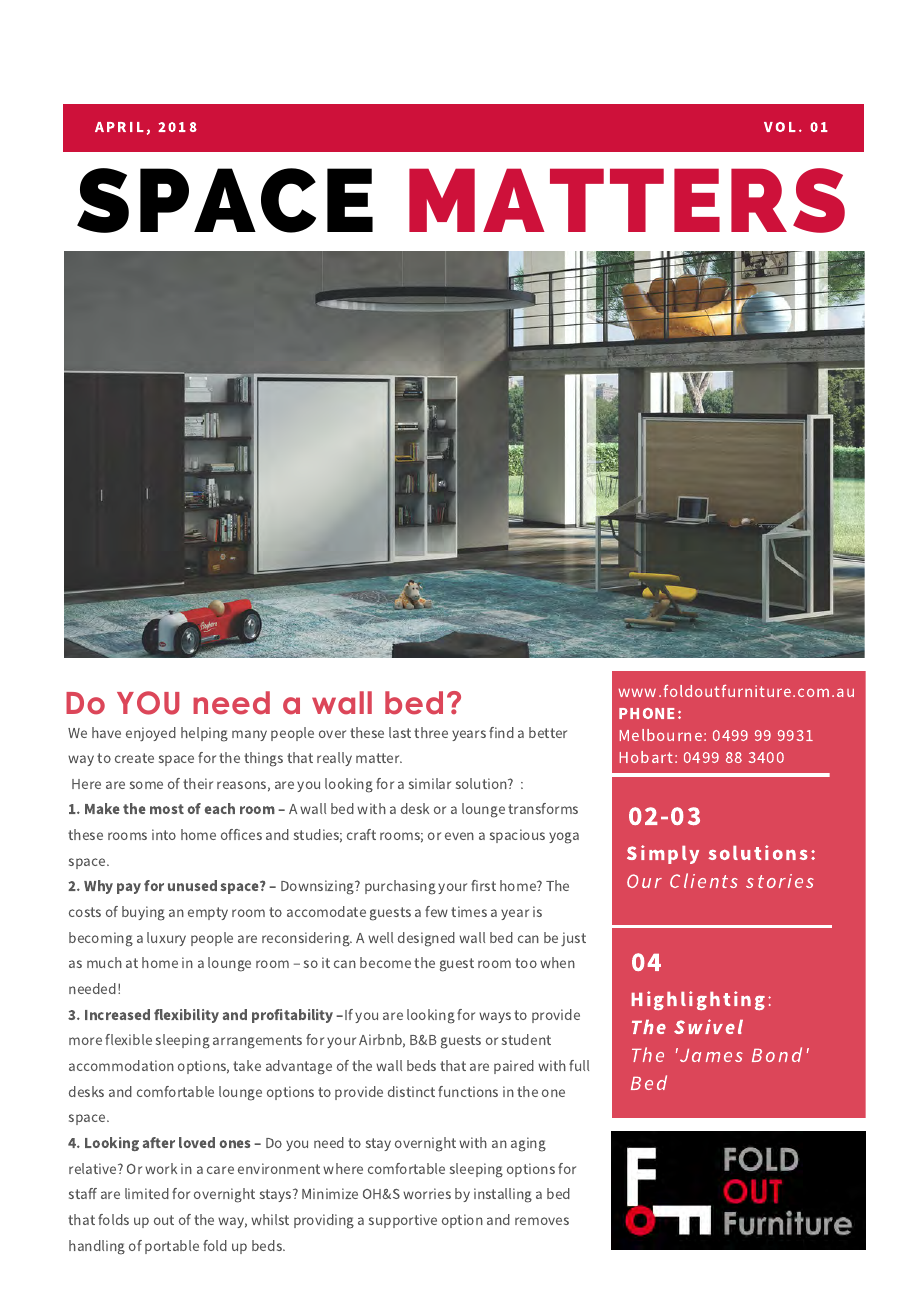 The width and height of the page is (924, 1308). Describe the element at coordinates (361, 834) in the page. I see `craft` at that location.
